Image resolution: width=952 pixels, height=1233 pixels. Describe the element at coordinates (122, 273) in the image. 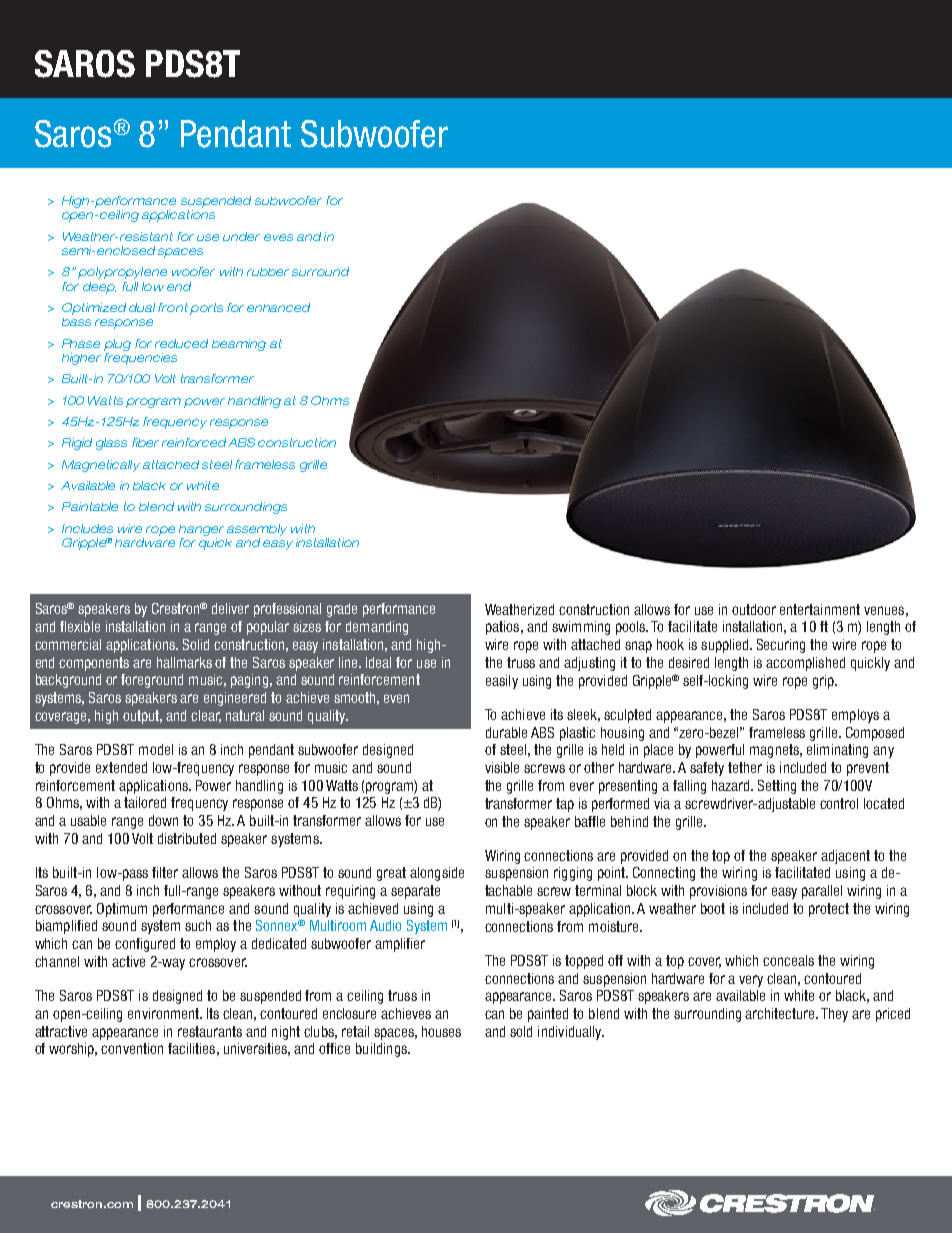

I see `polypropylene` at that location.
